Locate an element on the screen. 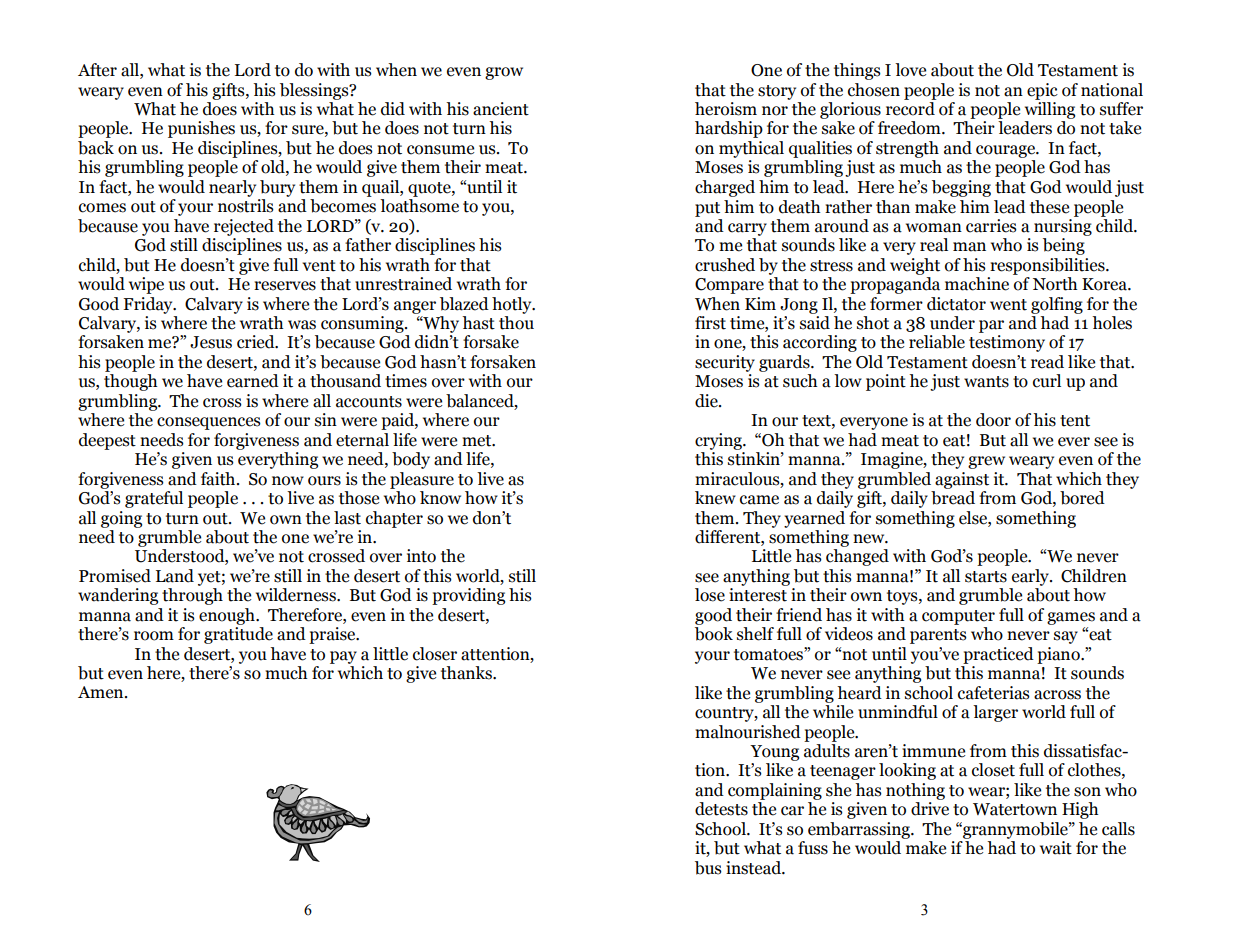 Image resolution: width=1233 pixels, height=952 pixels. hotly is located at coordinates (513, 305).
